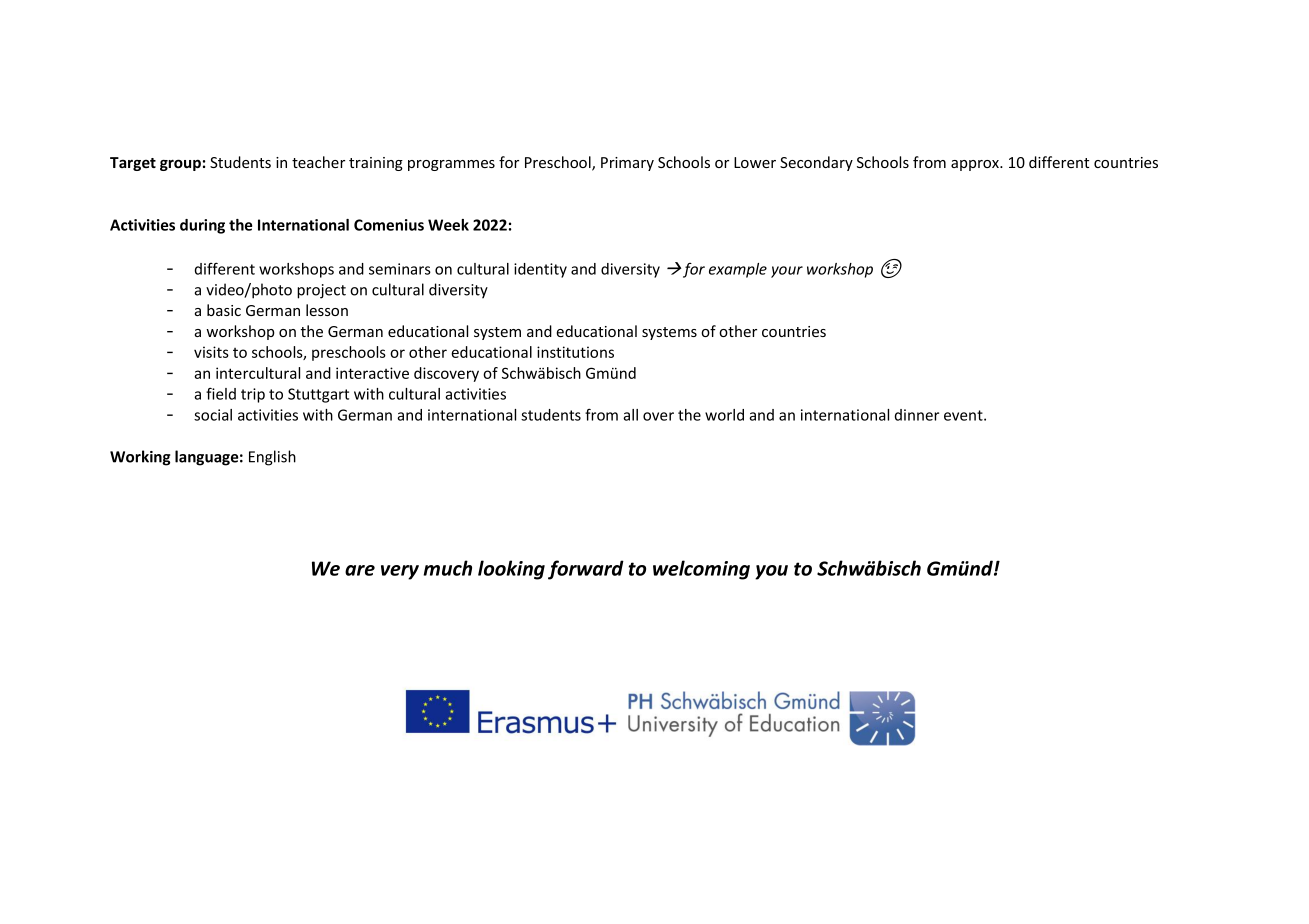 This screenshot has height=924, width=1309. I want to click on dinner, so click(917, 415).
